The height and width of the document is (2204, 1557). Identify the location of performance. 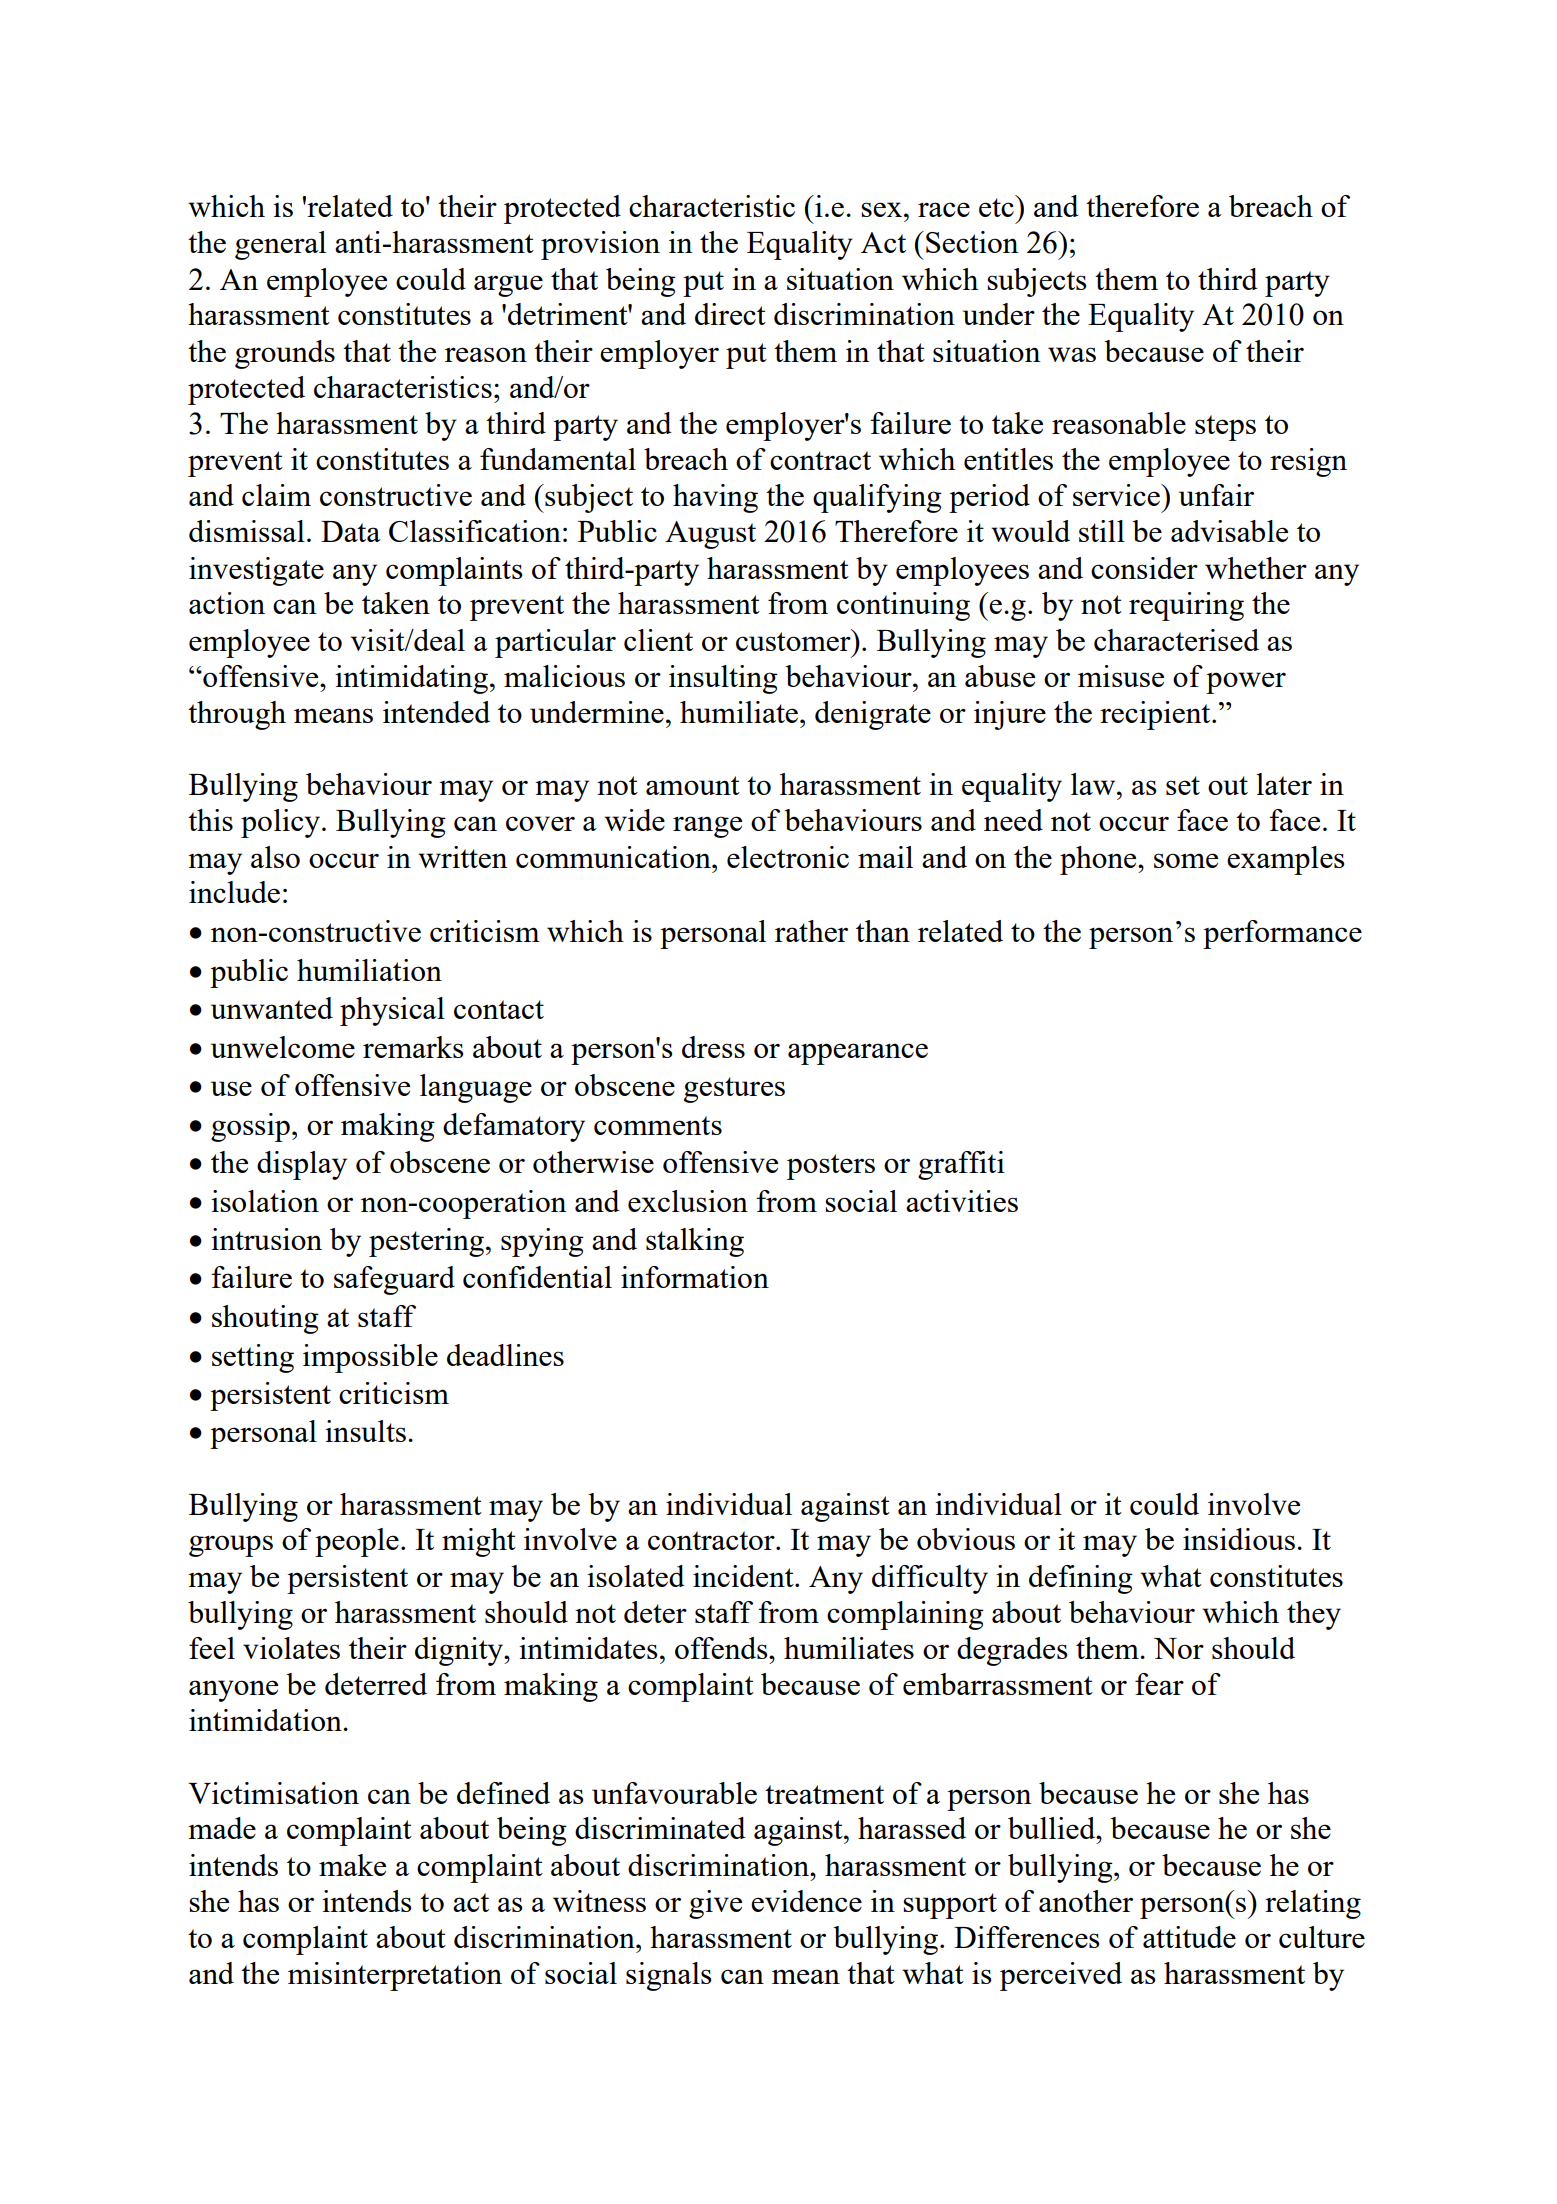
(1282, 934).
